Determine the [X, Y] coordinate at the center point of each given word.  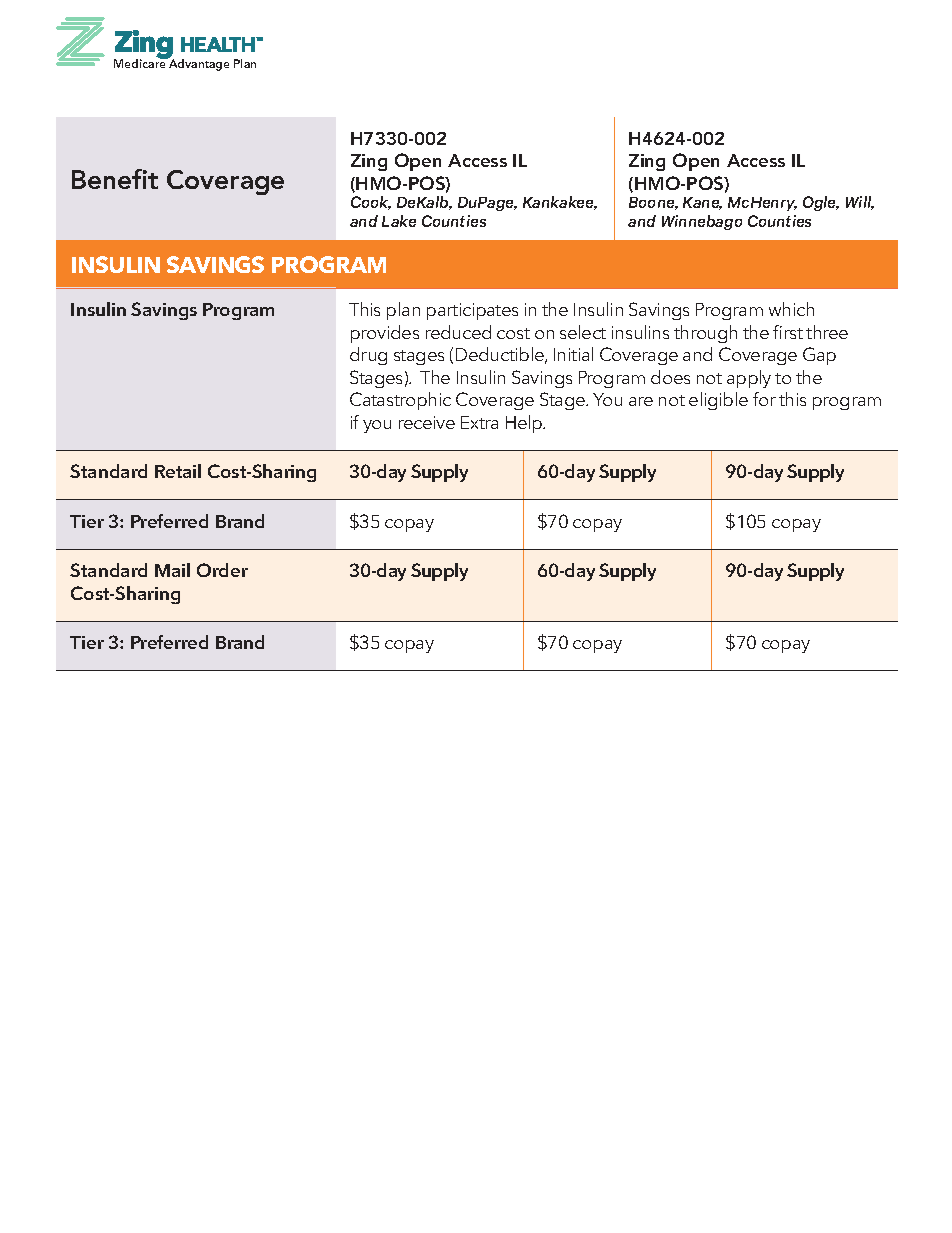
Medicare [141, 62]
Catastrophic [400, 401]
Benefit [115, 179]
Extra [479, 422]
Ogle [821, 203]
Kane [702, 203]
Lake [399, 221]
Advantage [198, 64]
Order [222, 570]
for [764, 399]
